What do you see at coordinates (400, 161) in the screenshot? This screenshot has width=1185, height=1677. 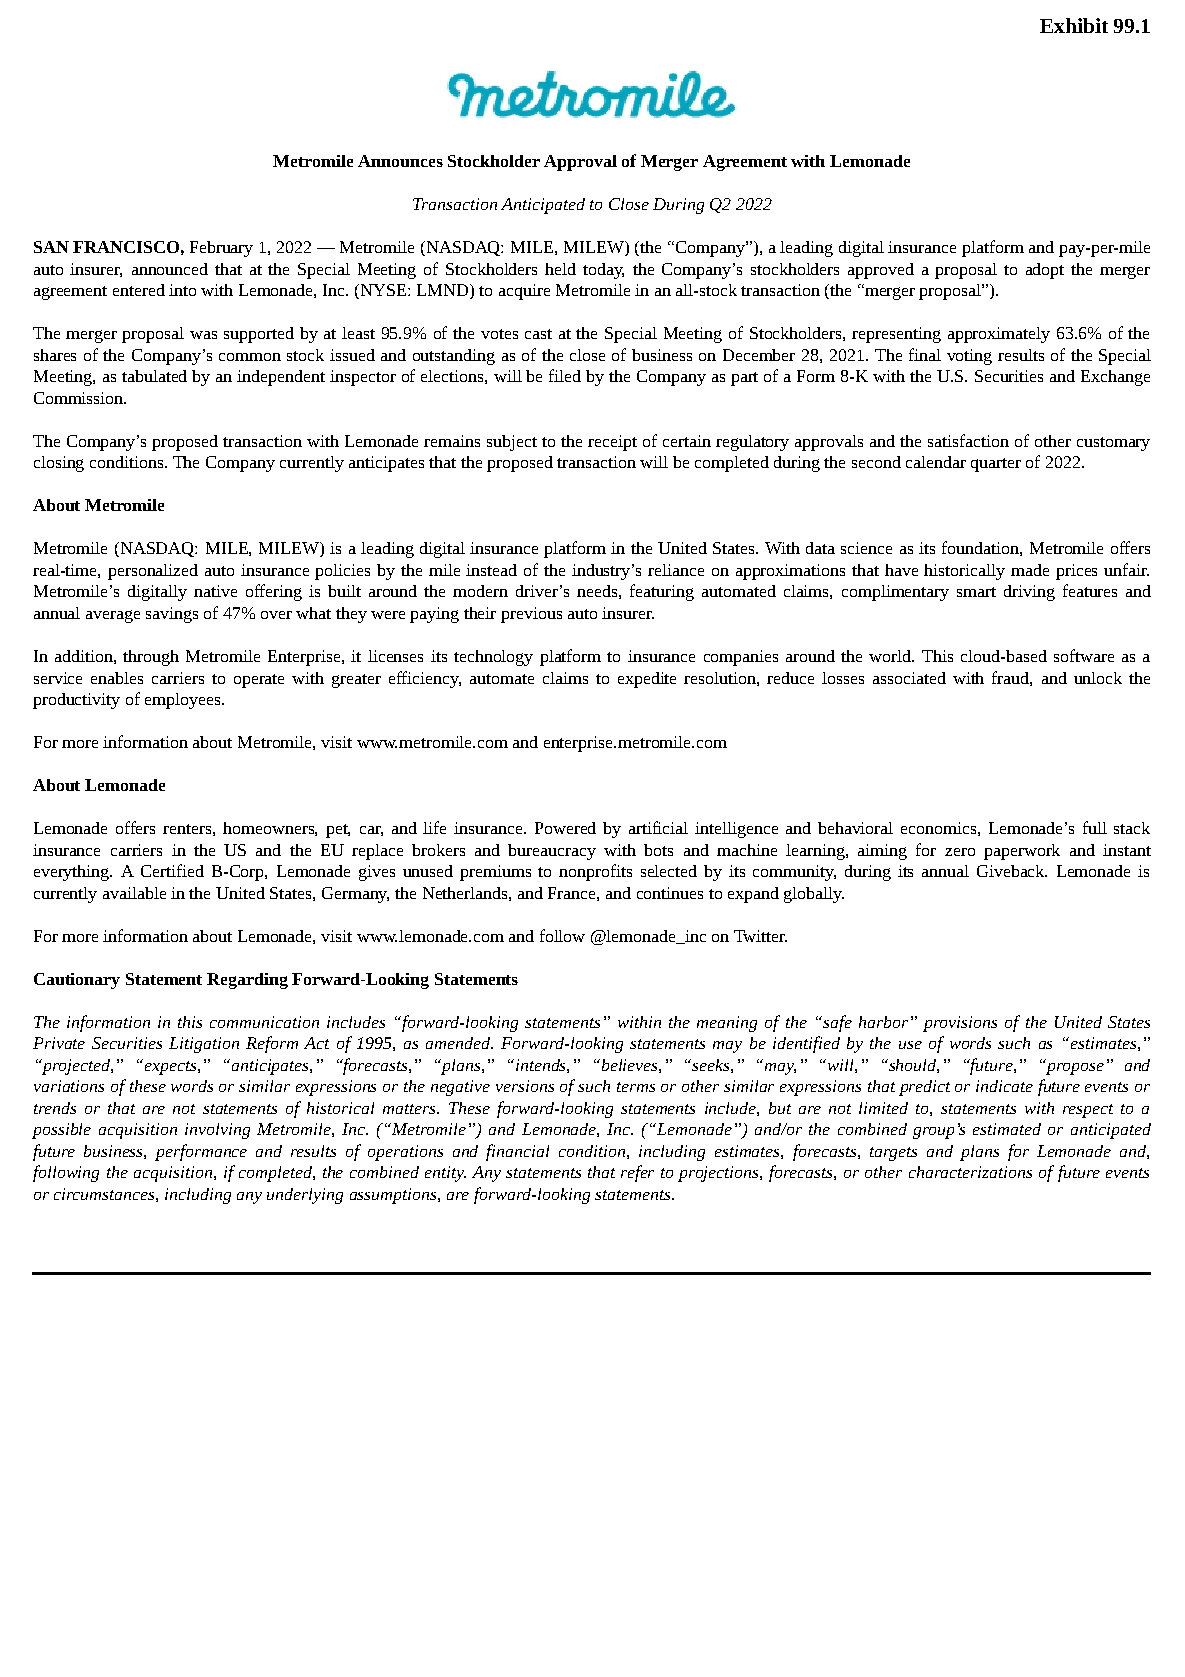 I see `Announces` at bounding box center [400, 161].
